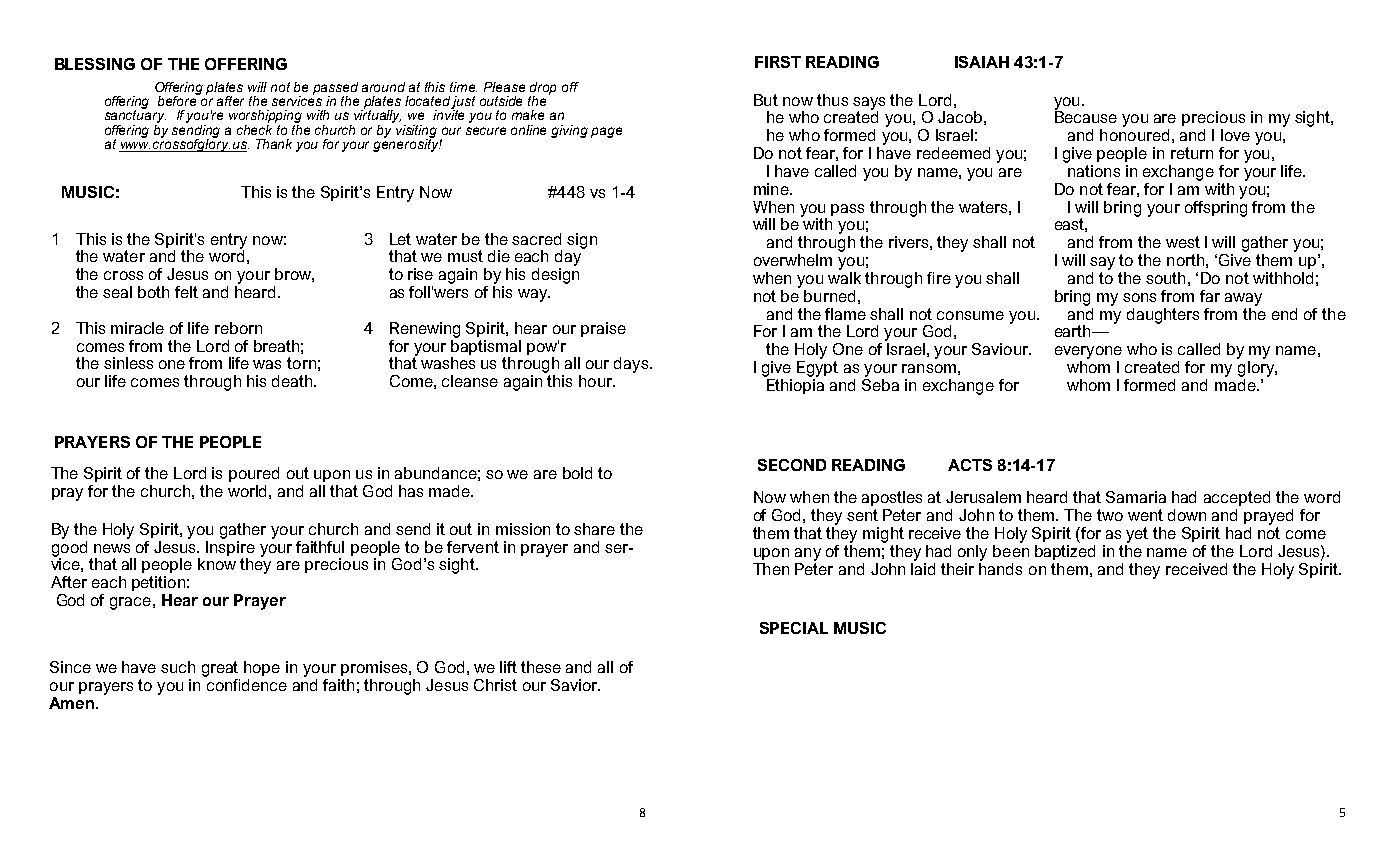  Describe the element at coordinates (178, 99) in the document. I see `before` at that location.
